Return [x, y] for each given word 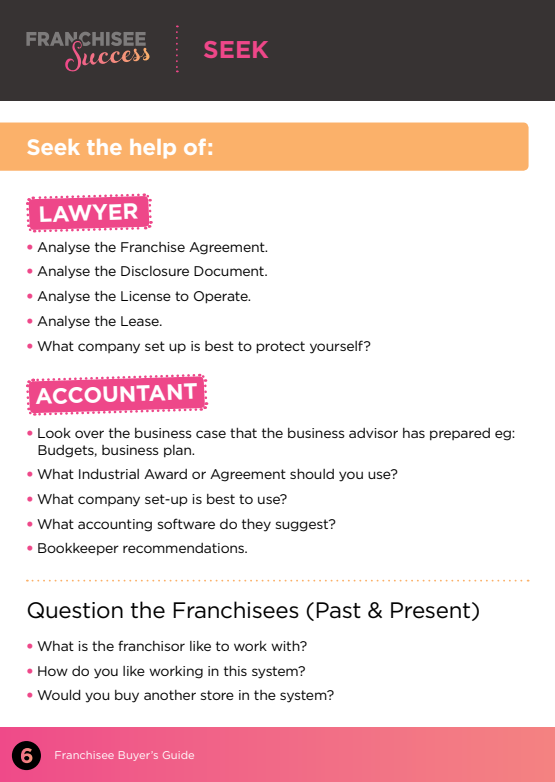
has [414, 433]
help [153, 148]
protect [280, 347]
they [256, 525]
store [217, 695]
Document [230, 271]
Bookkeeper [78, 549]
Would [59, 695]
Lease [141, 321]
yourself [337, 347]
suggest [303, 525]
